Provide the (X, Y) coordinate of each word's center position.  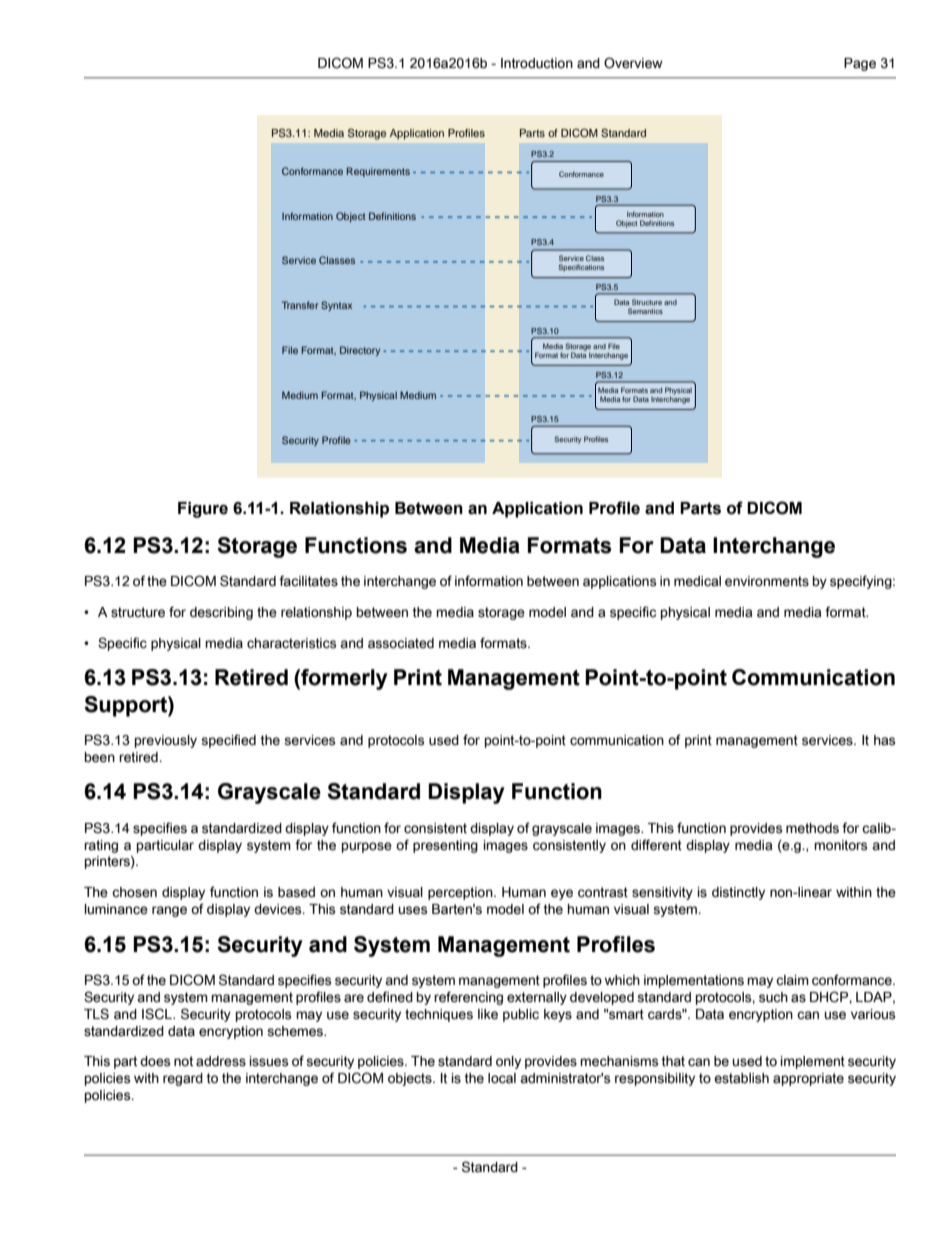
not (183, 1061)
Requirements (378, 172)
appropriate (808, 1079)
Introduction (537, 63)
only (508, 1062)
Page (860, 64)
